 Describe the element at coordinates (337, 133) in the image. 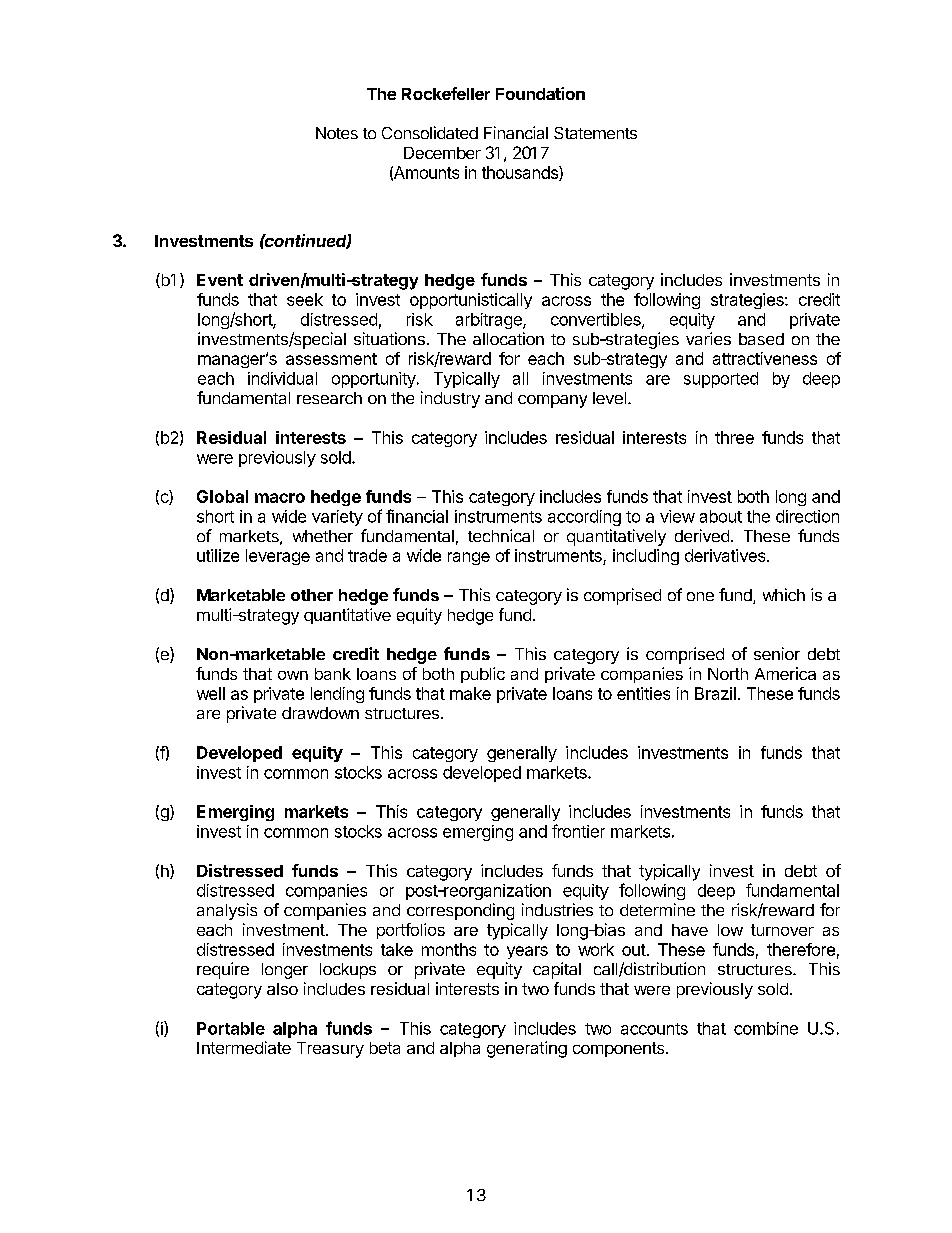

I see `Notes` at that location.
